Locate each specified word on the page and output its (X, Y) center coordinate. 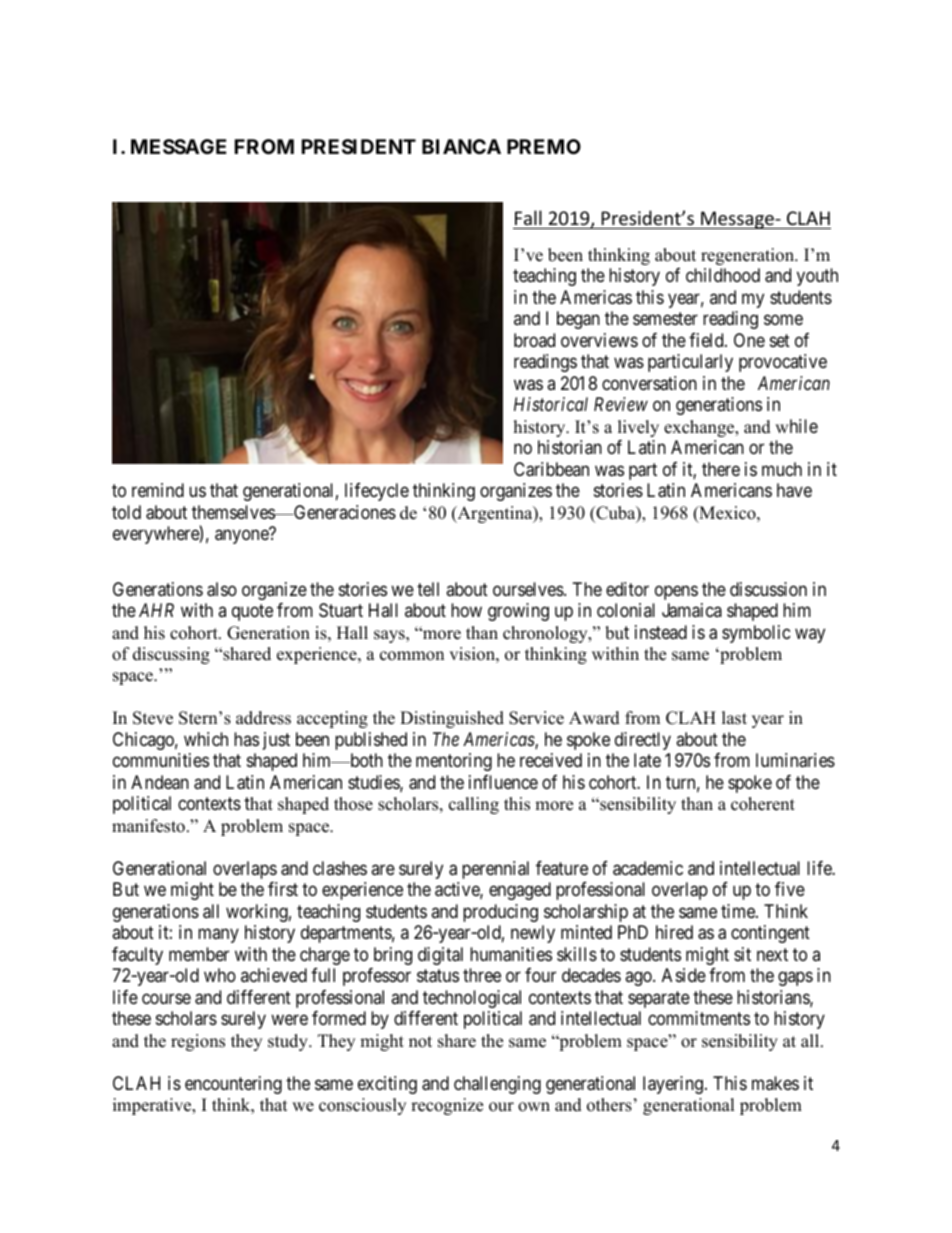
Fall (528, 217)
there (721, 469)
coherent (763, 804)
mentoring (454, 762)
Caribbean (551, 469)
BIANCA (461, 146)
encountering (233, 1085)
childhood (723, 275)
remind (158, 490)
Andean (160, 782)
